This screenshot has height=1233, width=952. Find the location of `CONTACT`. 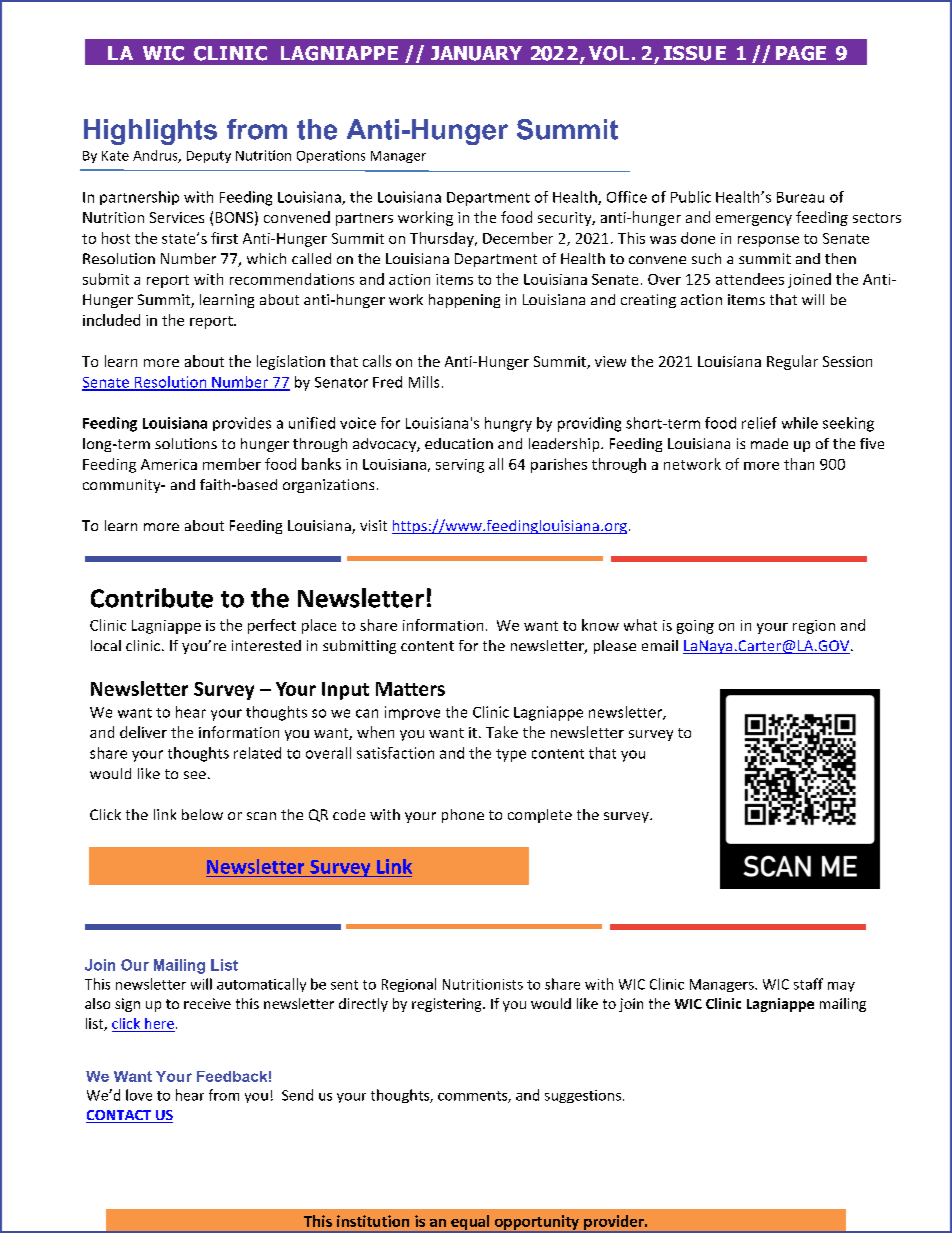

CONTACT is located at coordinates (120, 1116).
